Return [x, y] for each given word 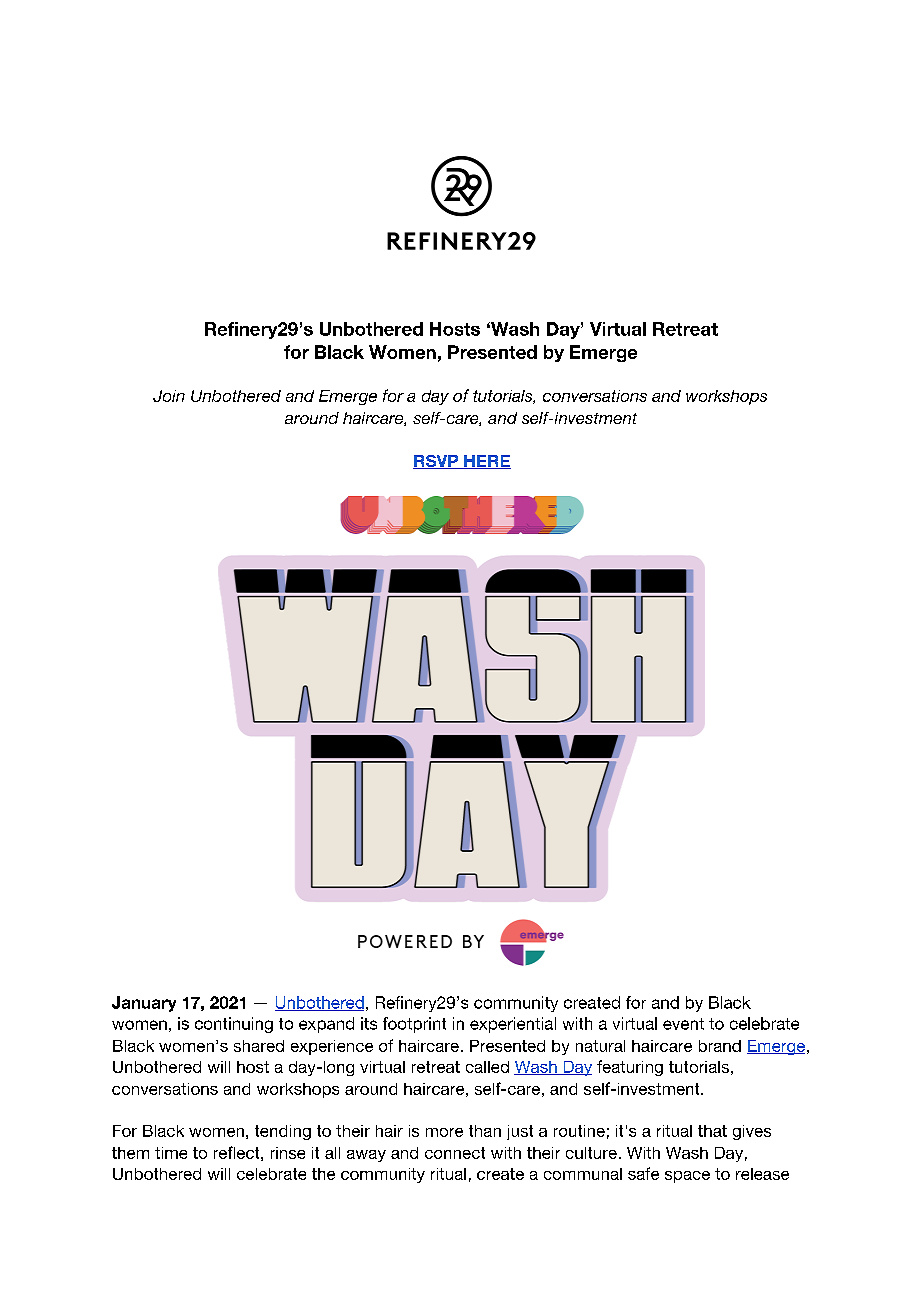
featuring [630, 1068]
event [683, 1024]
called [487, 1067]
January [144, 1004]
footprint [414, 1025]
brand [720, 1046]
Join [169, 396]
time [171, 1153]
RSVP [437, 462]
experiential [513, 1025]
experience [332, 1047]
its [369, 1023]
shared [259, 1046]
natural [600, 1046]
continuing [234, 1025]
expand [326, 1025]
